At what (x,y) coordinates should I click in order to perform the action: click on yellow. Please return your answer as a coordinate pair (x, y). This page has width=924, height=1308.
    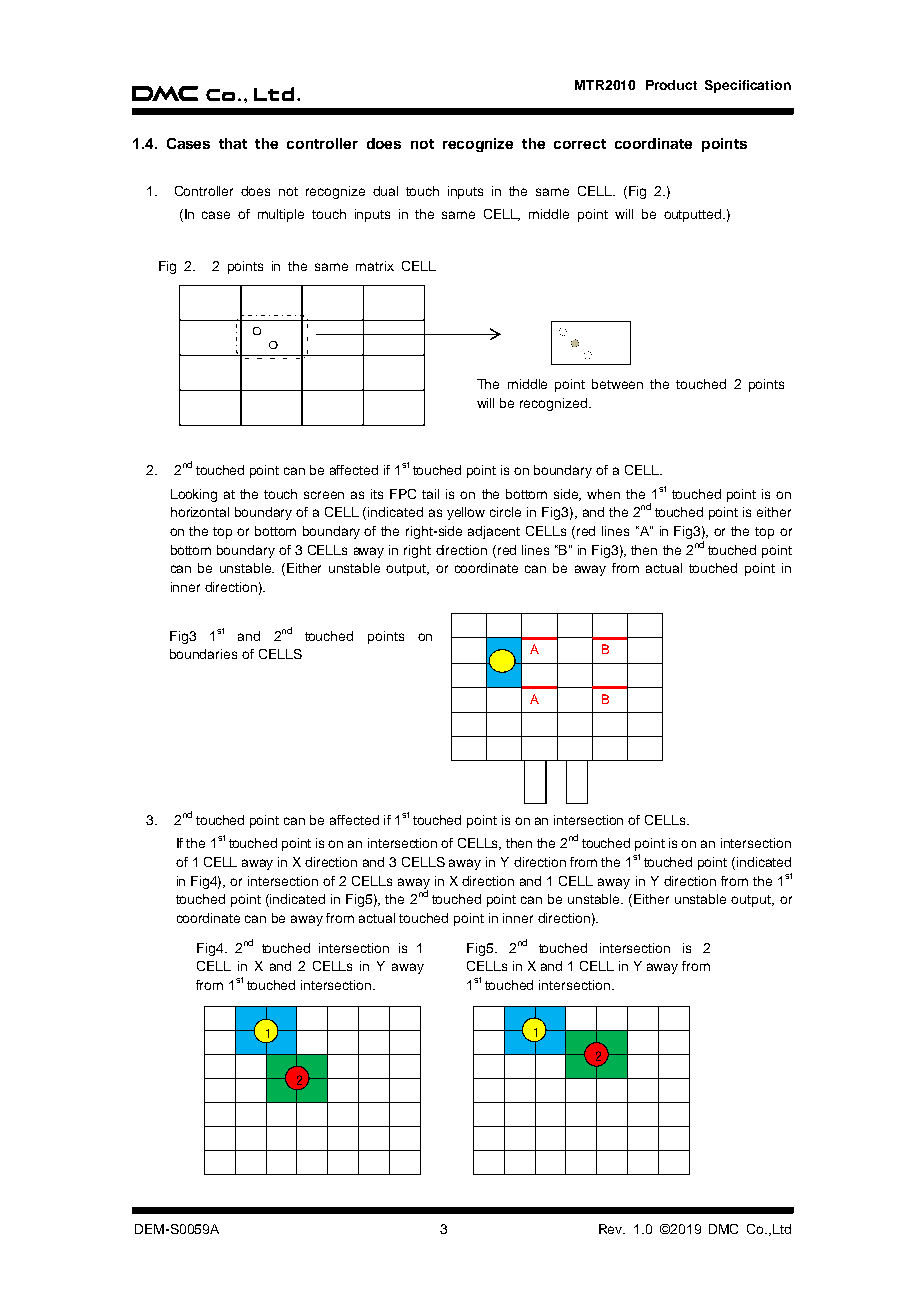
    Looking at the image, I should click on (466, 513).
